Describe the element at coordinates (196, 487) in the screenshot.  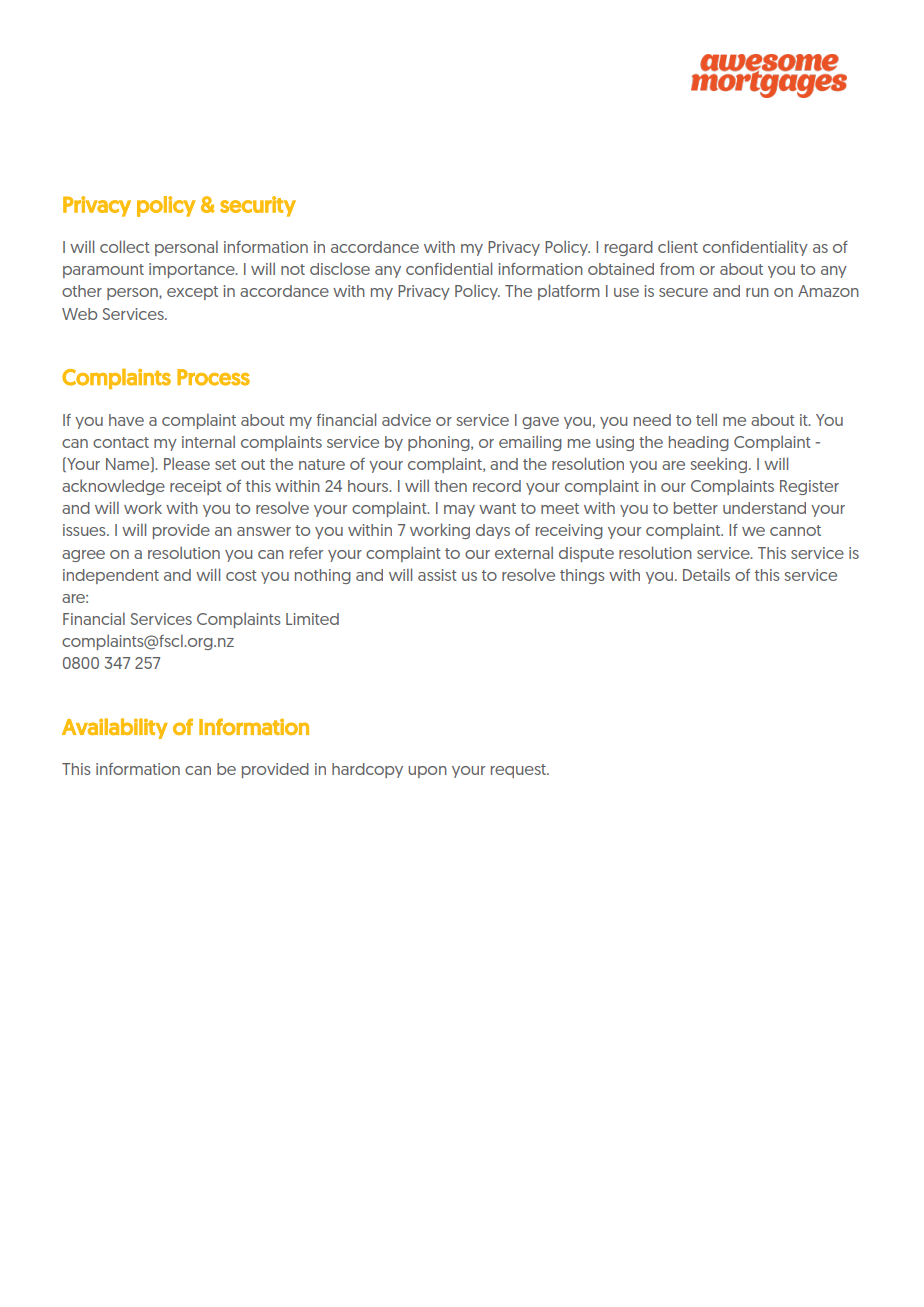
I see `receipt` at that location.
